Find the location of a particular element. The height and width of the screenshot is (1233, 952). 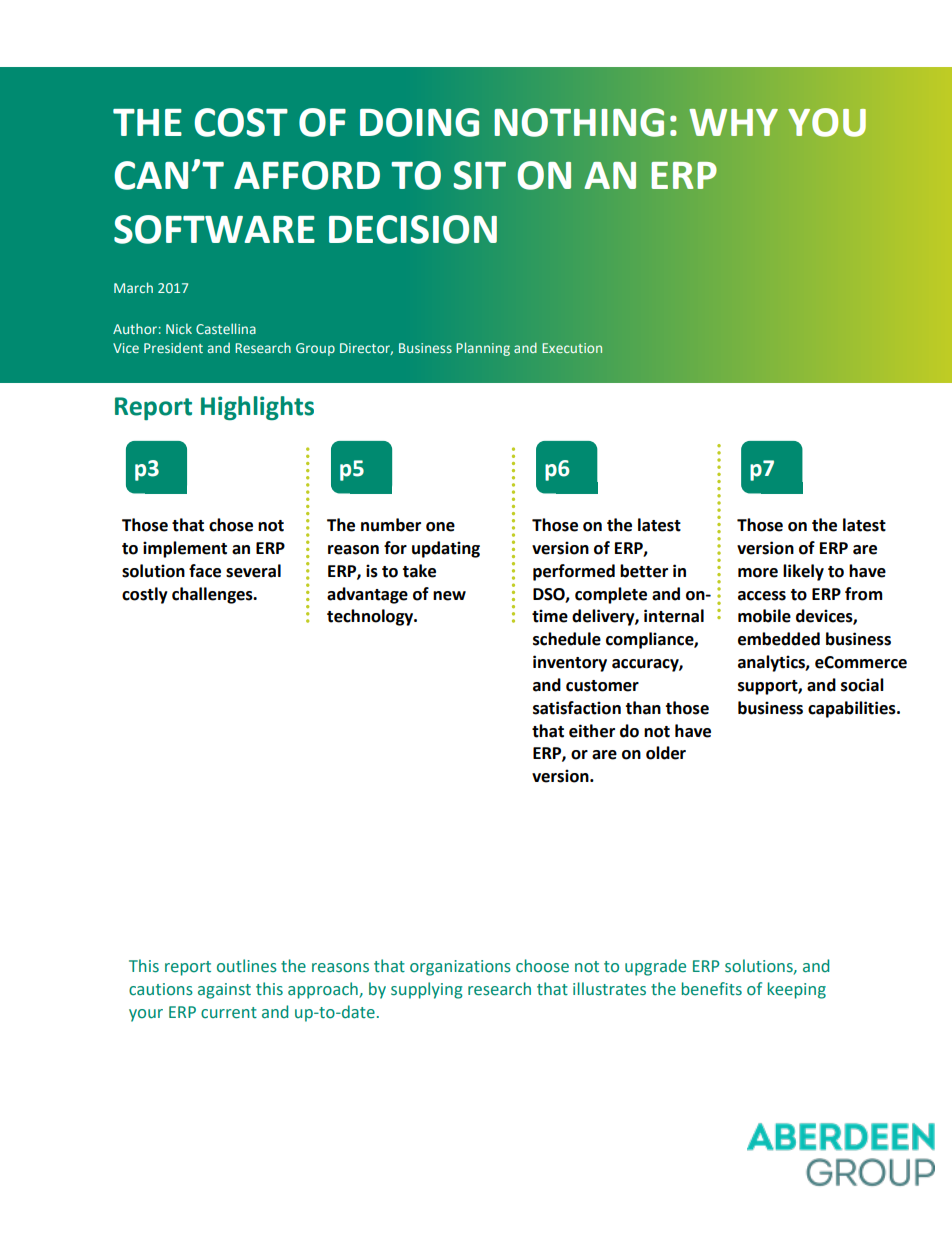

keeping is located at coordinates (797, 990).
